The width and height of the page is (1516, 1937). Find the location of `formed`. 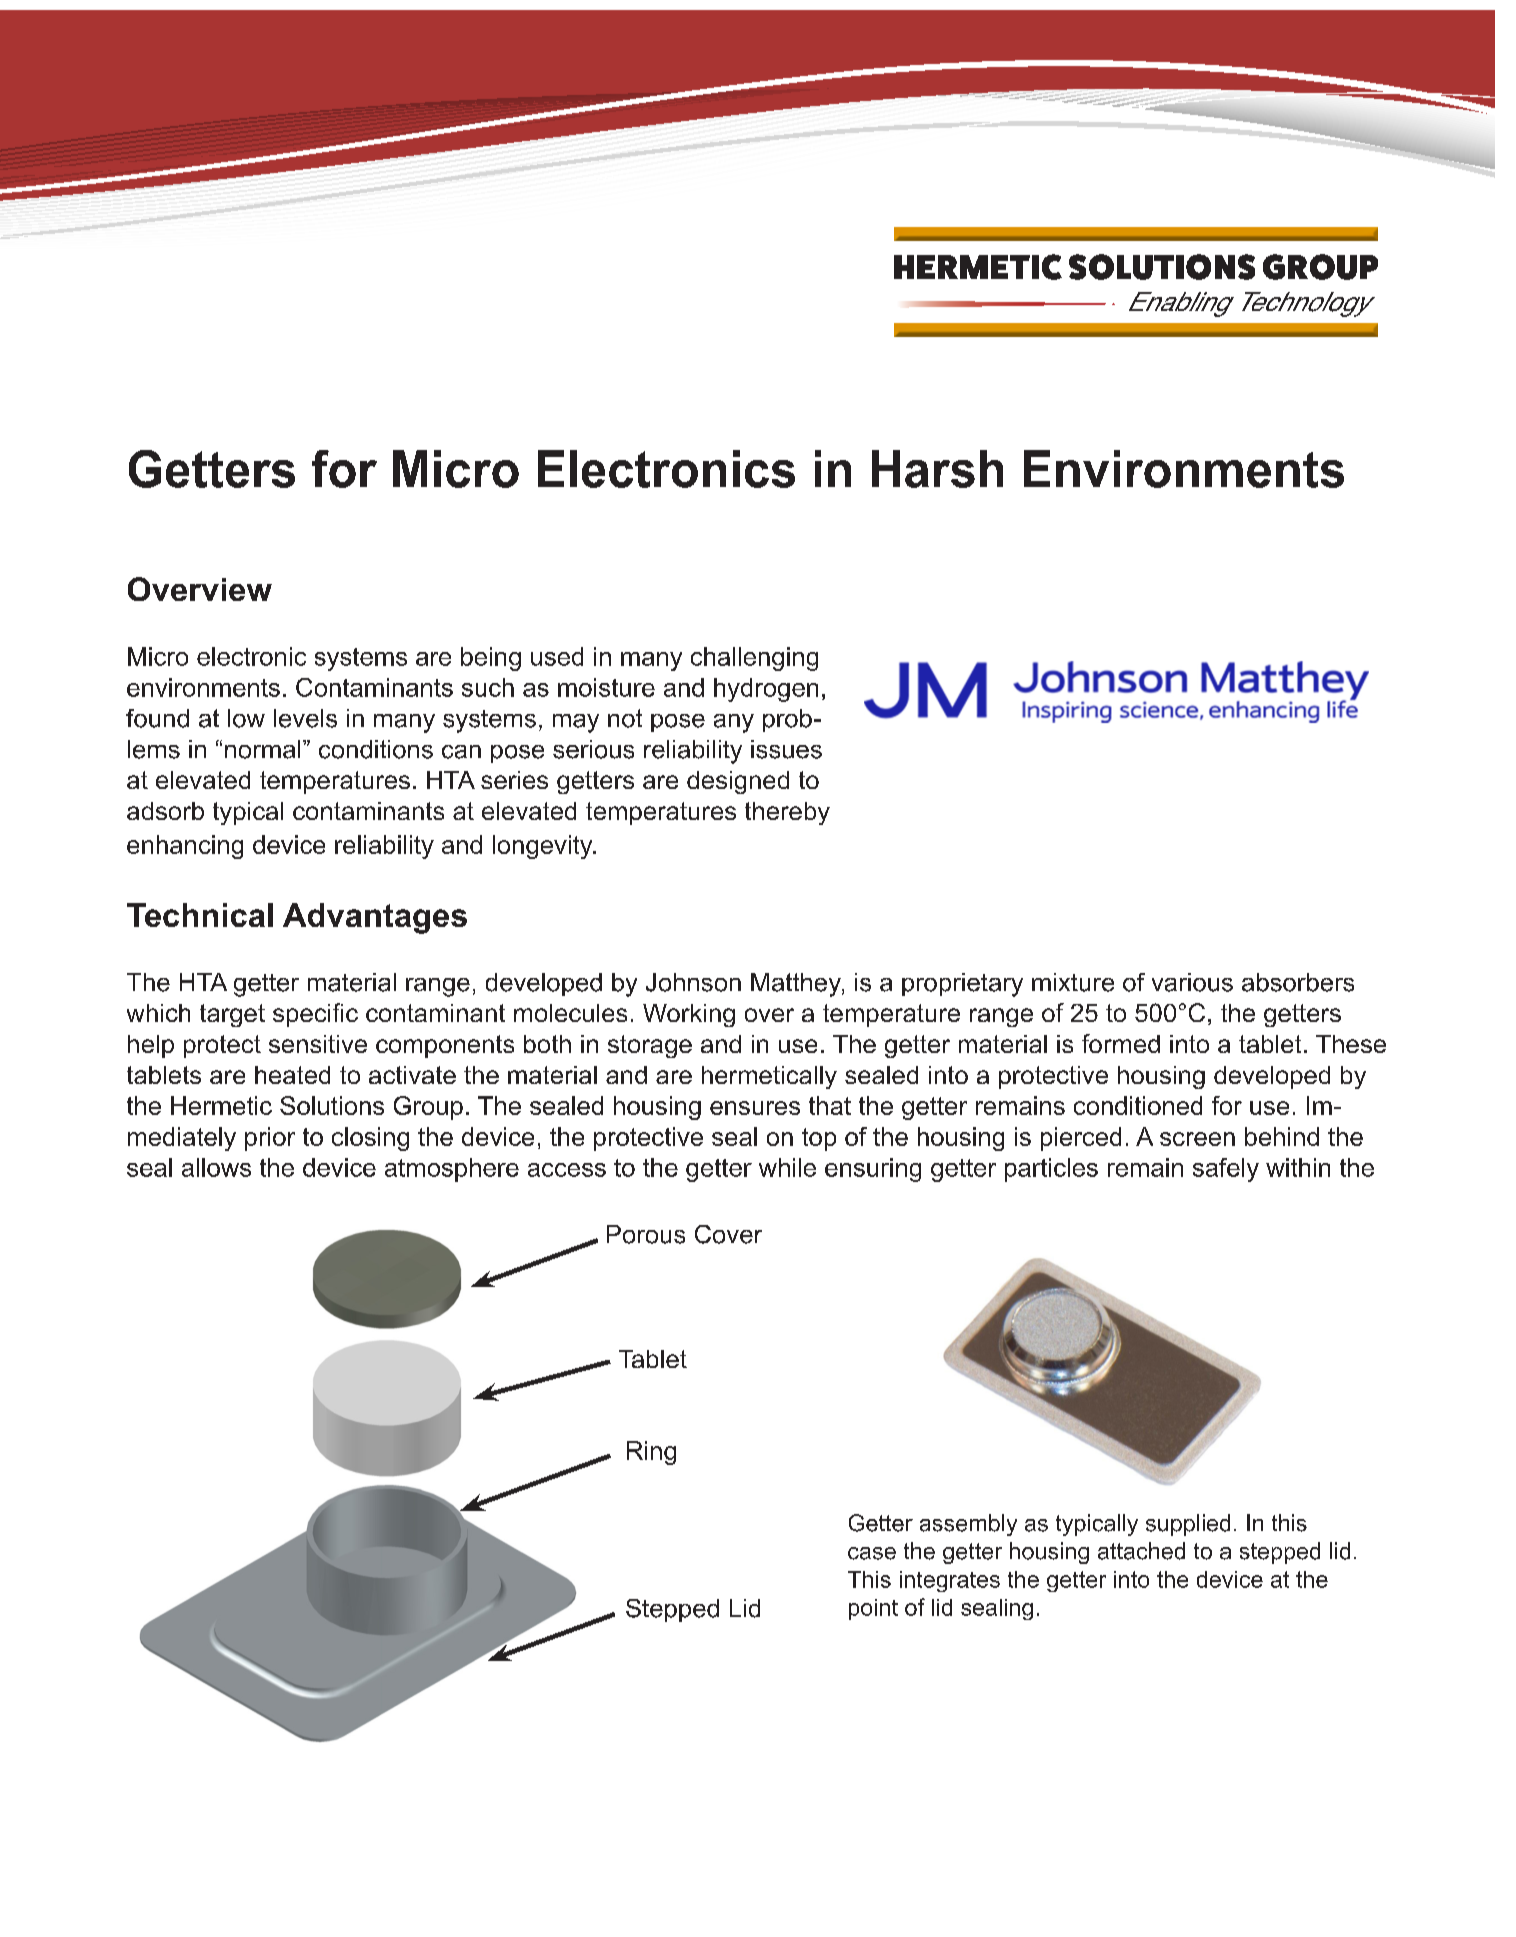

formed is located at coordinates (1121, 1043).
